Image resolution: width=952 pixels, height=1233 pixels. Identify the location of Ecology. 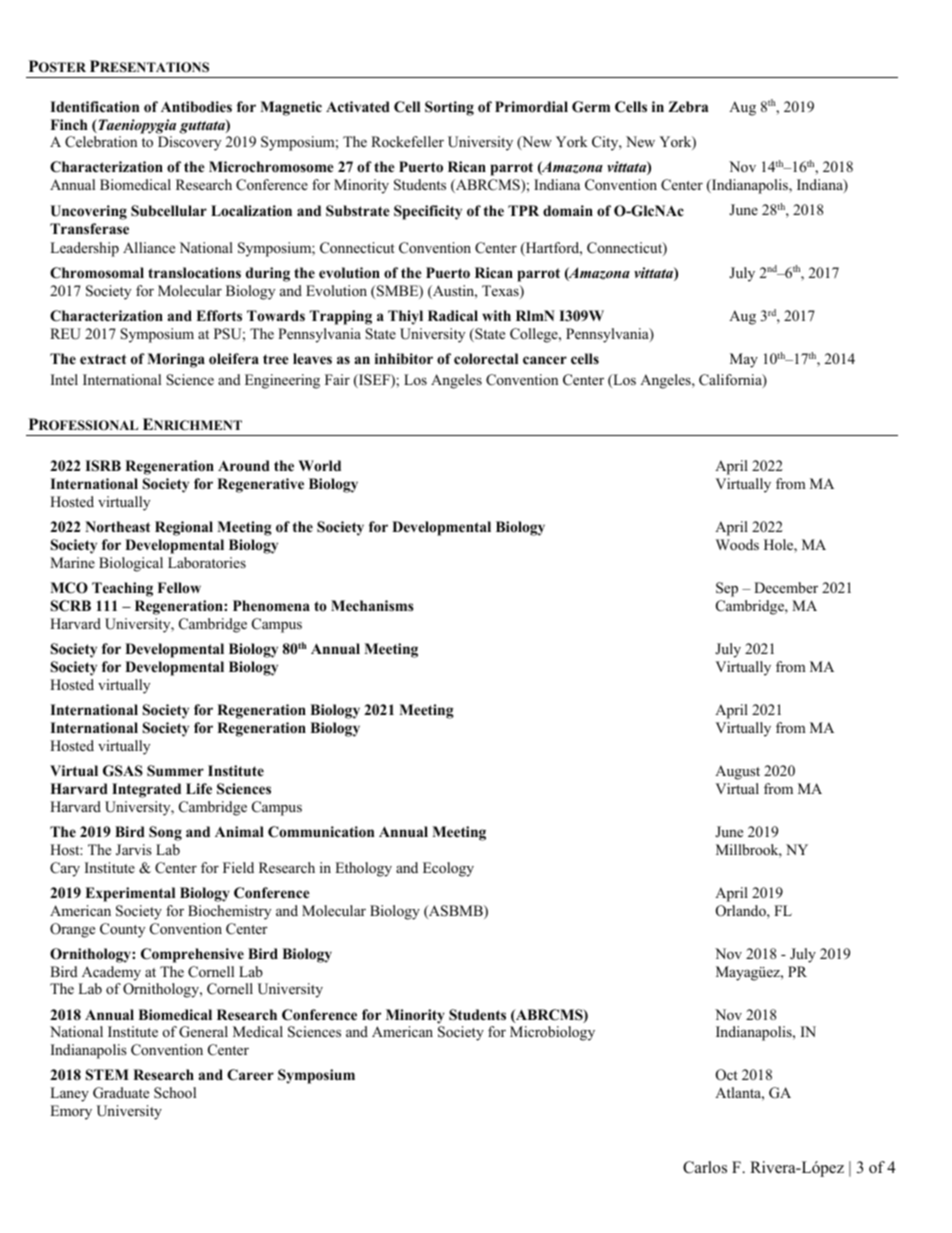
(448, 869).
